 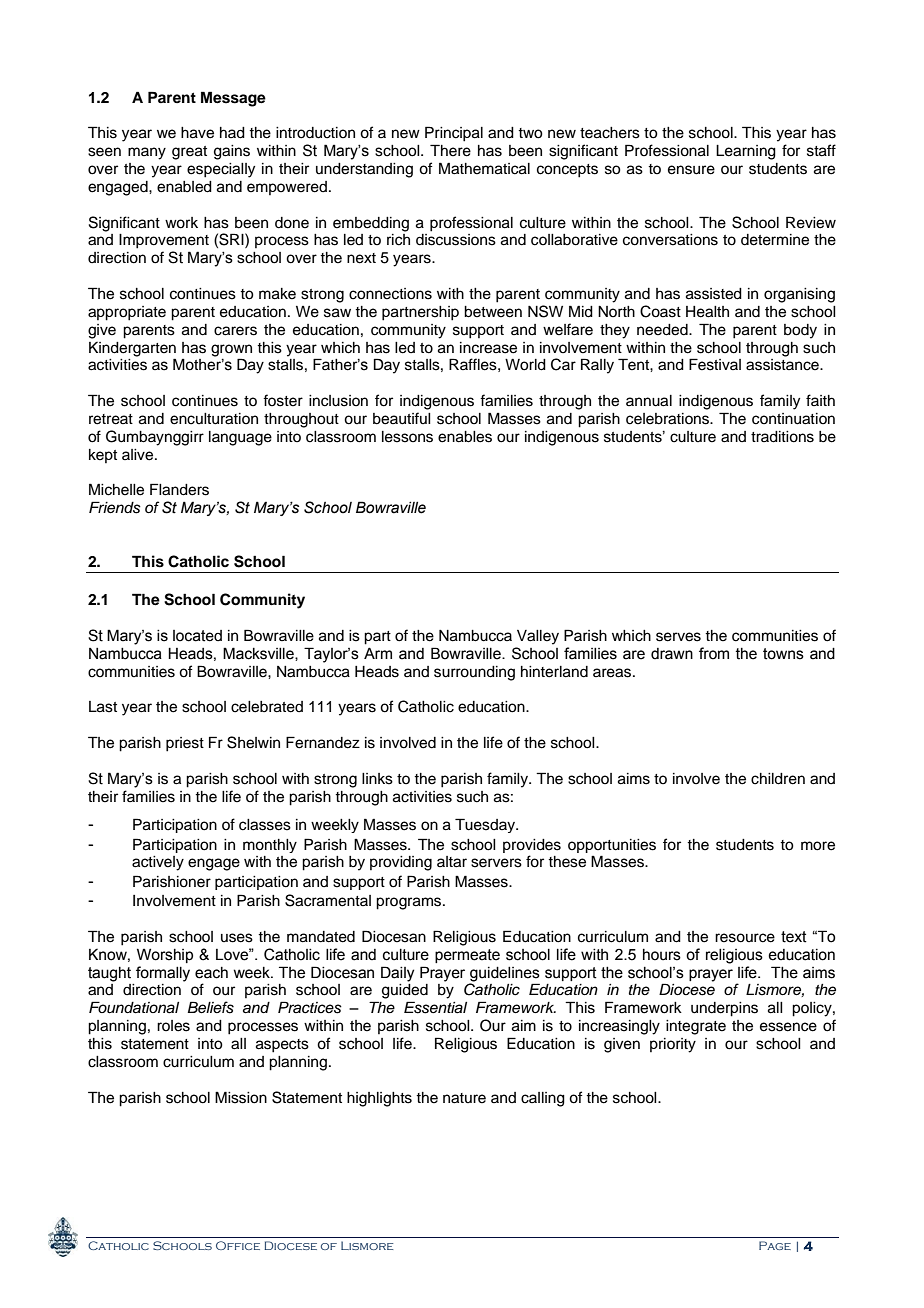 I want to click on have, so click(x=197, y=133).
